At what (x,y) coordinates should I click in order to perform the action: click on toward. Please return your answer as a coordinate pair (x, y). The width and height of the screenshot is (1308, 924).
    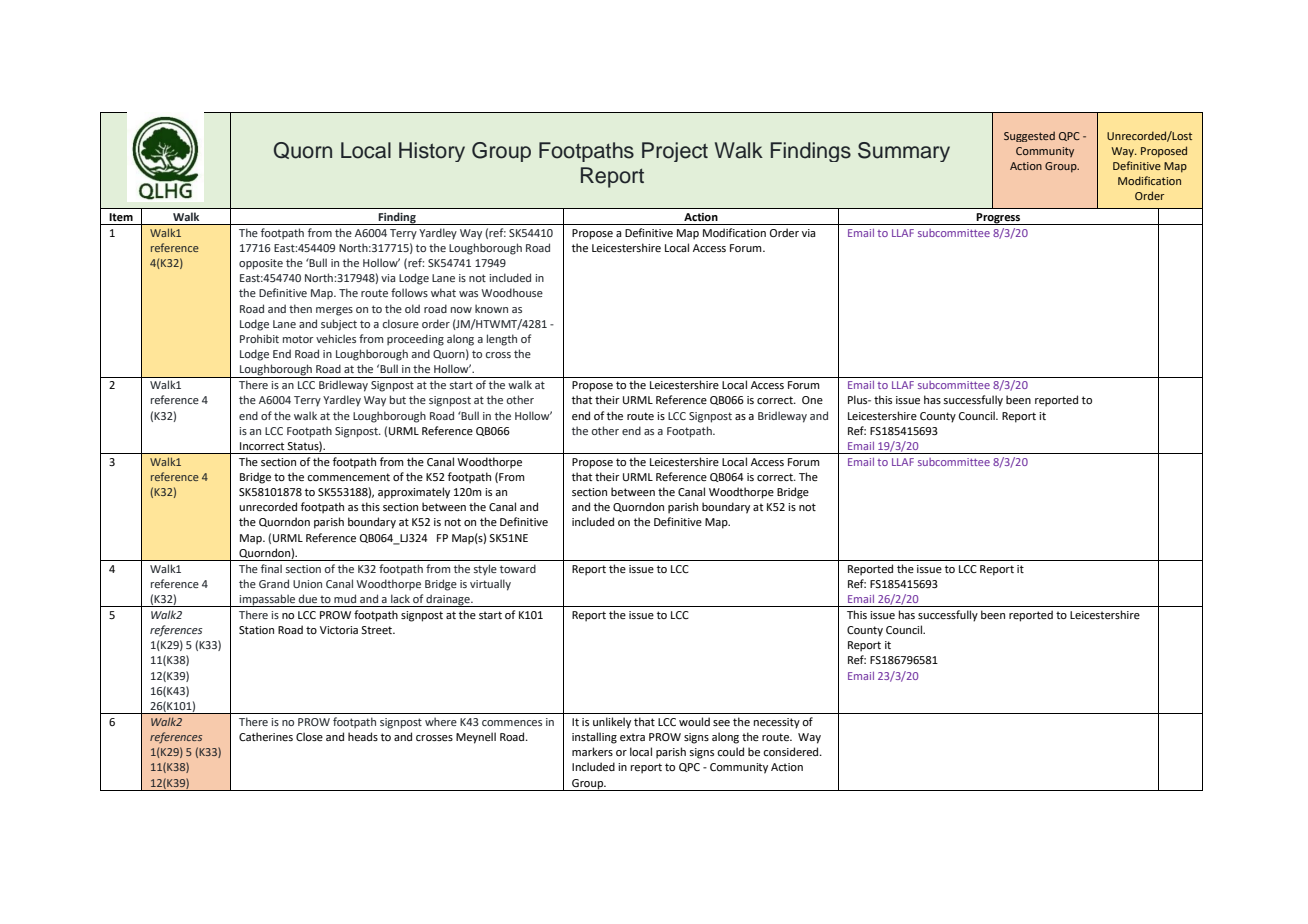
    Looking at the image, I should click on (518, 568).
